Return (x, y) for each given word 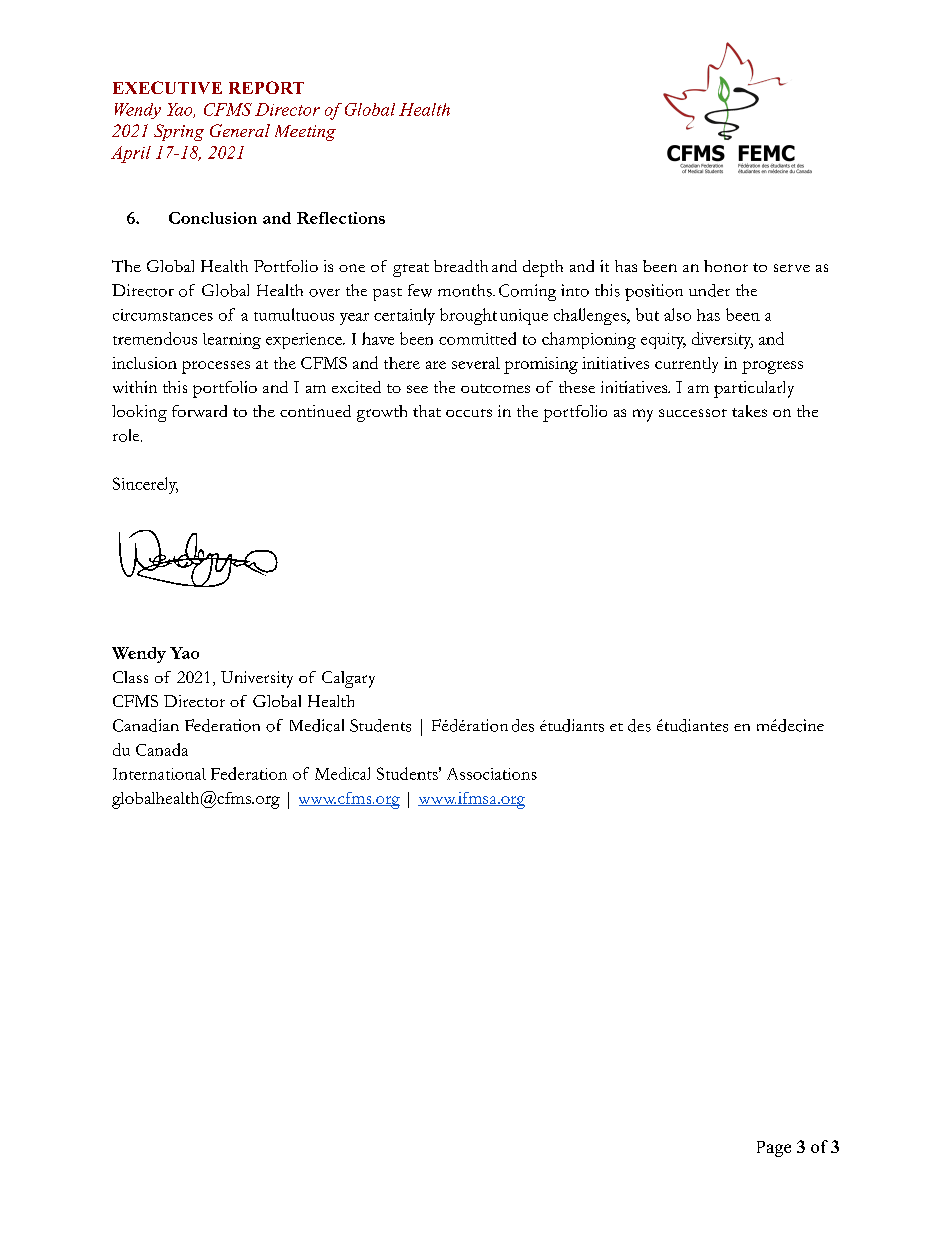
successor (693, 413)
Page (774, 1149)
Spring (179, 132)
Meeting (305, 133)
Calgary (348, 679)
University (257, 679)
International (159, 774)
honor (726, 266)
